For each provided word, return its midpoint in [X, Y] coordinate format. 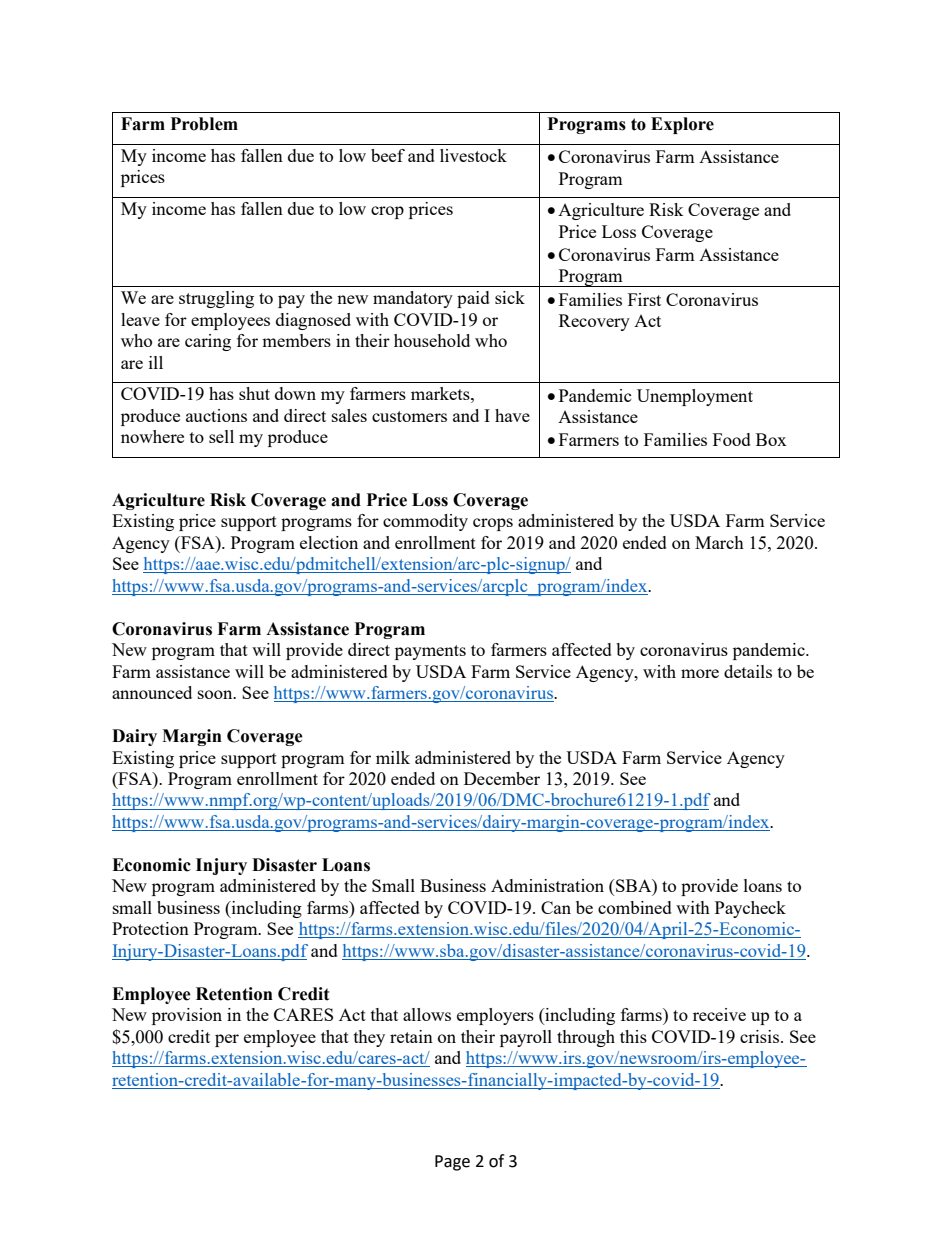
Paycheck [750, 909]
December [502, 778]
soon [216, 694]
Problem [204, 124]
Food [732, 439]
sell [221, 436]
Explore [682, 125]
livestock [473, 155]
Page [452, 1163]
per [227, 1040]
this [633, 1036]
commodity [425, 522]
